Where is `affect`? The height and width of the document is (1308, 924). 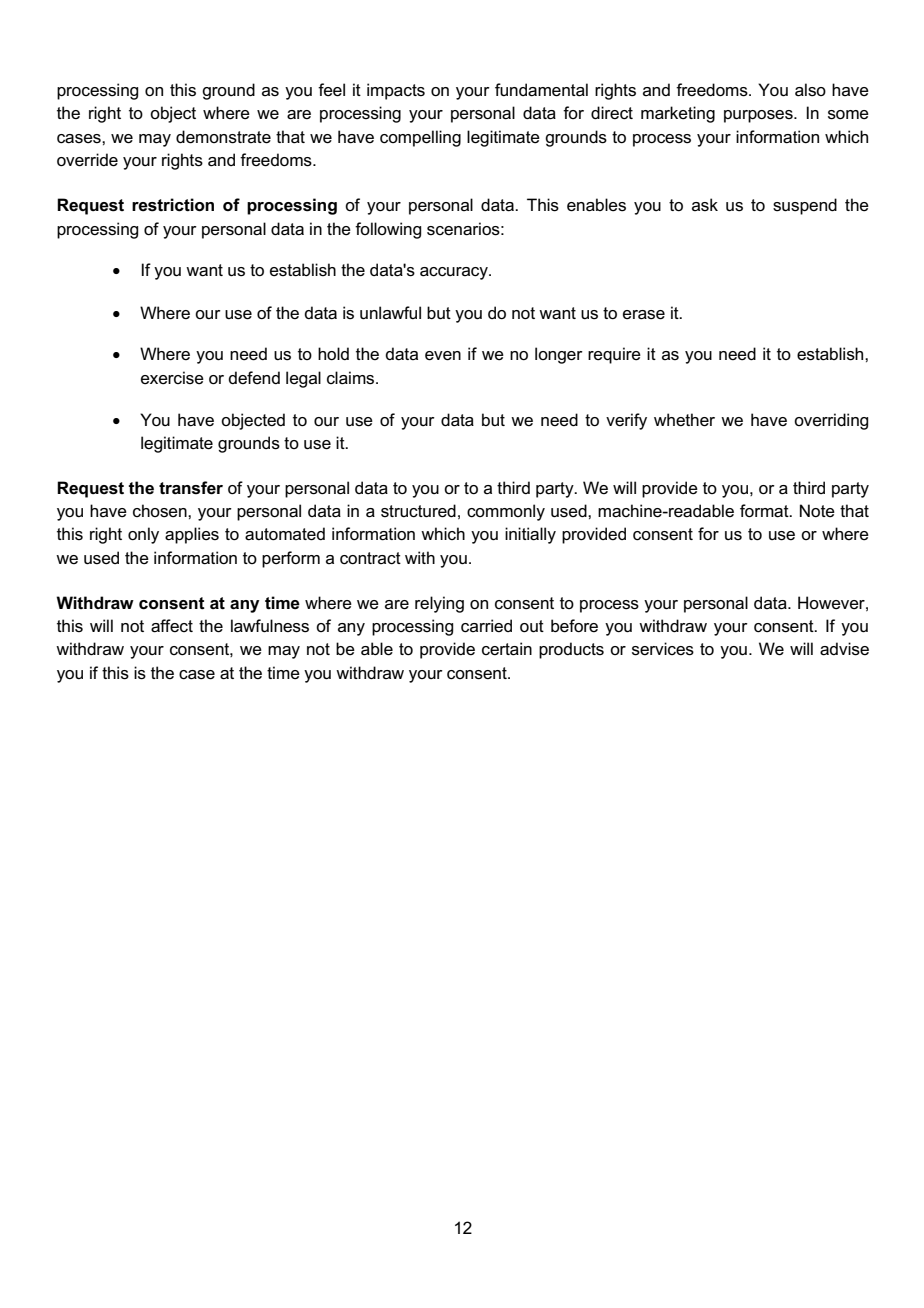 affect is located at coordinates (172, 626).
